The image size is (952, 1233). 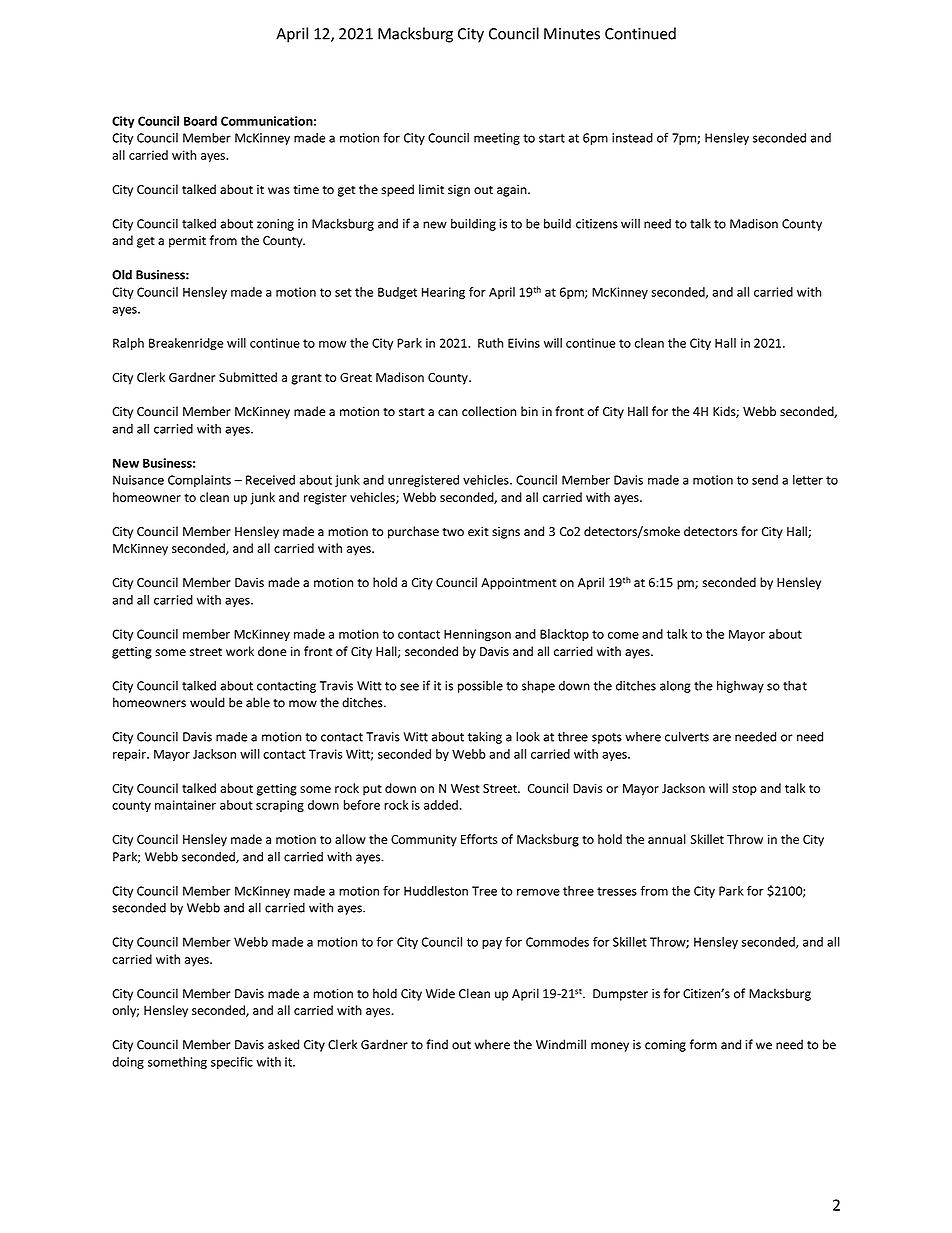 What do you see at coordinates (437, 1044) in the screenshot?
I see `find` at bounding box center [437, 1044].
